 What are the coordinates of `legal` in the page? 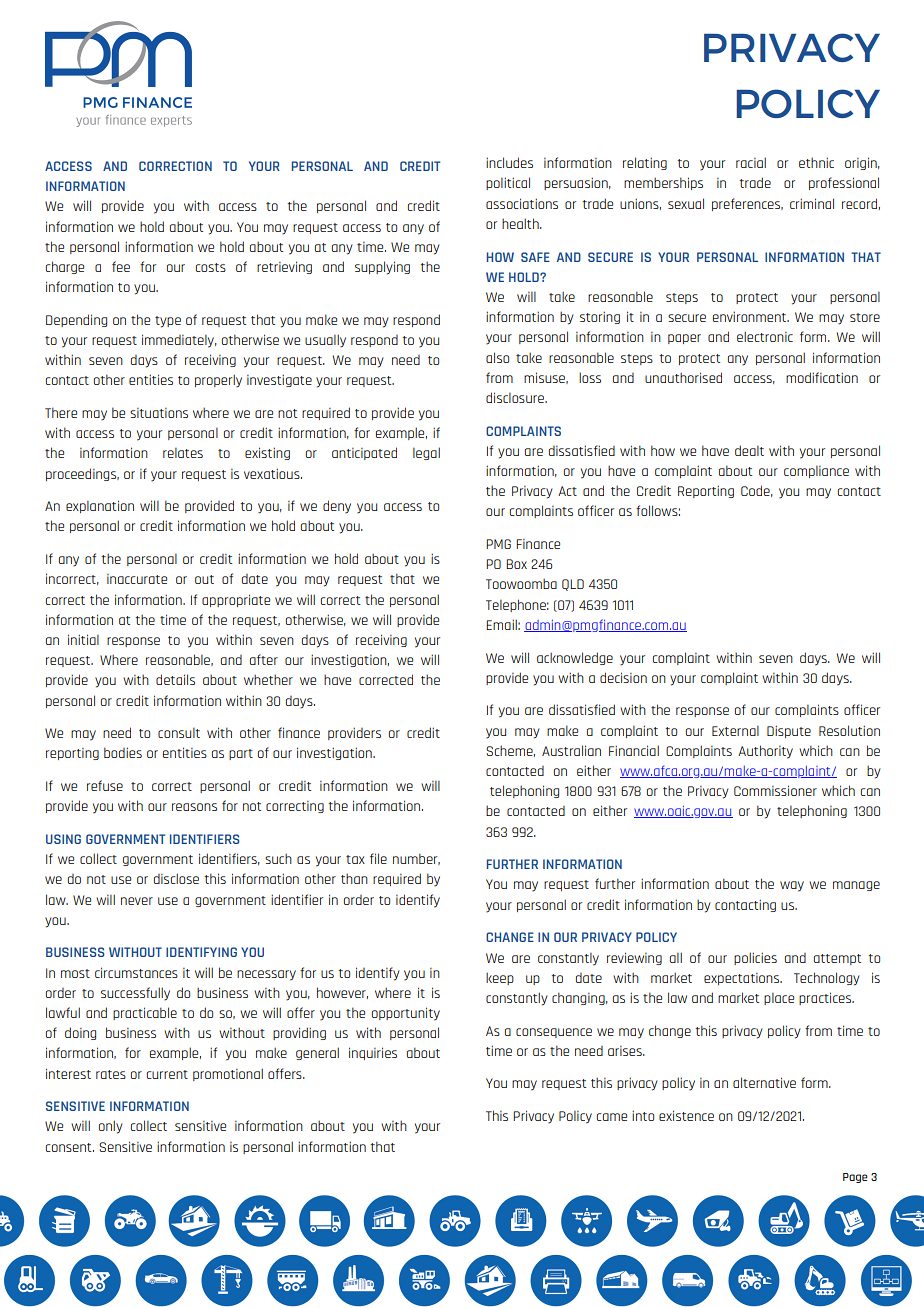 It's located at (426, 453).
